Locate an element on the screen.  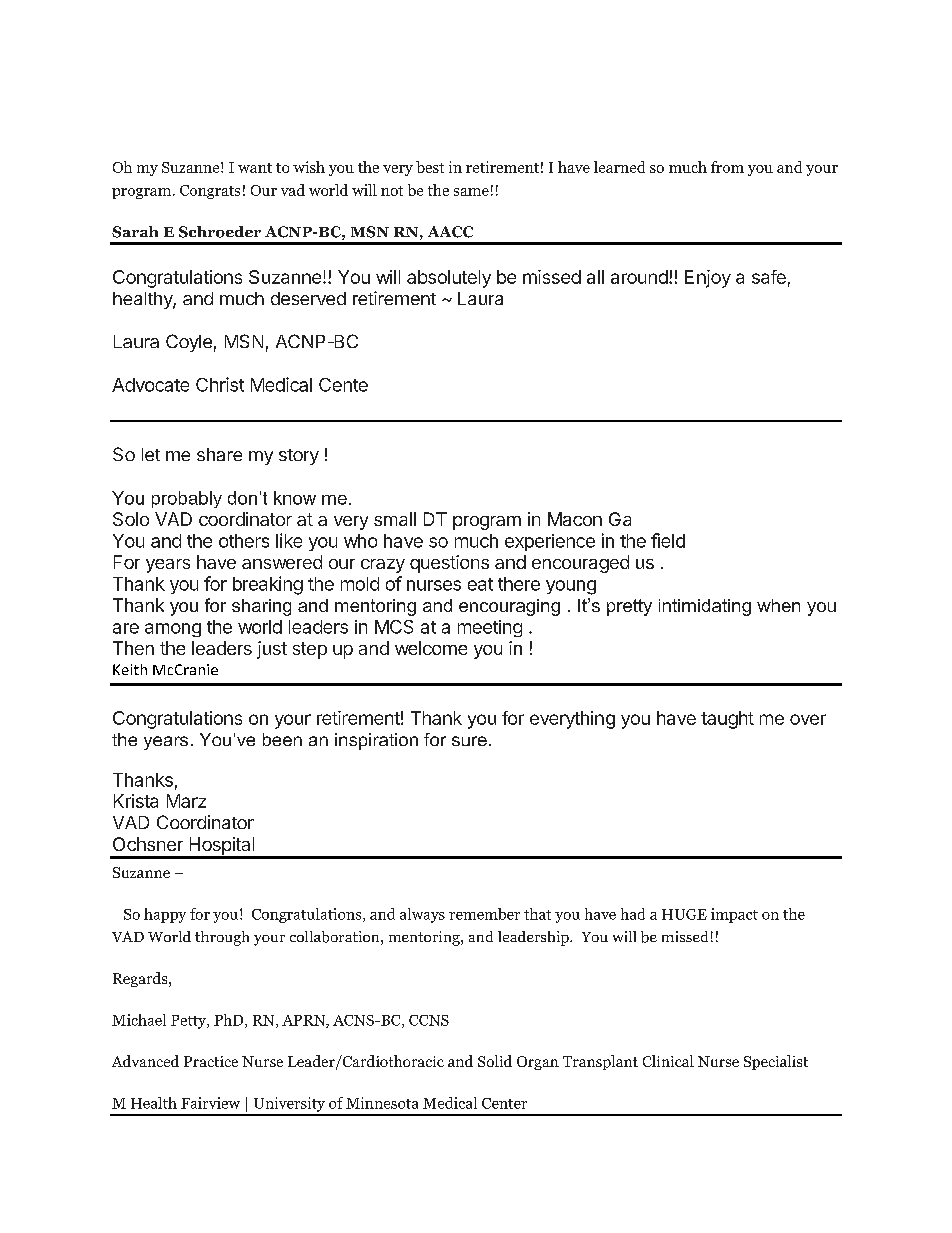
field is located at coordinates (668, 540).
